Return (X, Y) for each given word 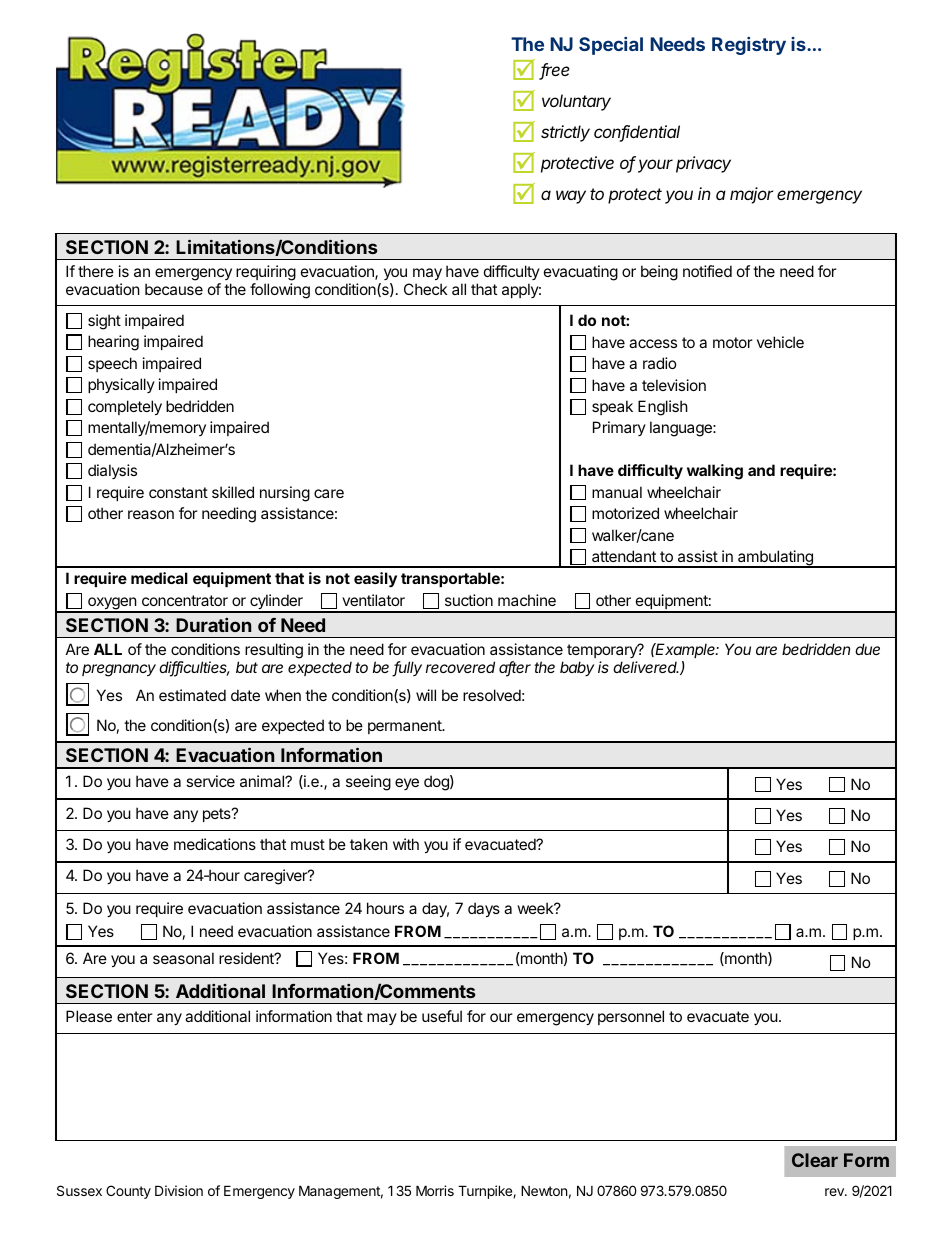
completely (125, 407)
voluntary (576, 102)
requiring (266, 274)
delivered (646, 667)
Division (179, 1190)
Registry (749, 46)
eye (407, 784)
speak (612, 407)
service (210, 781)
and (761, 470)
